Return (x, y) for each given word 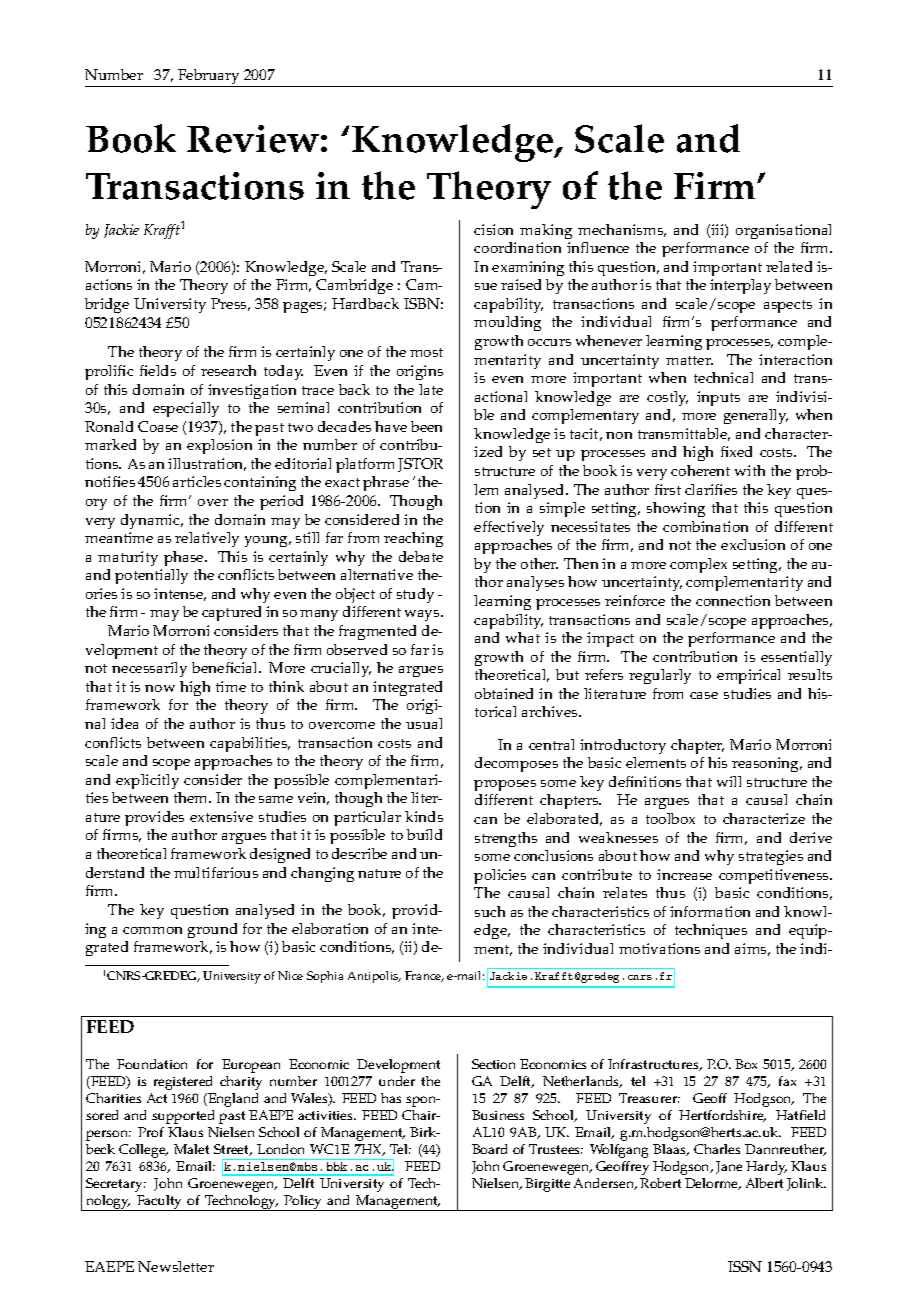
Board (489, 1149)
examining (528, 268)
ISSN (745, 1266)
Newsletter (176, 1266)
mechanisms (622, 230)
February (209, 78)
